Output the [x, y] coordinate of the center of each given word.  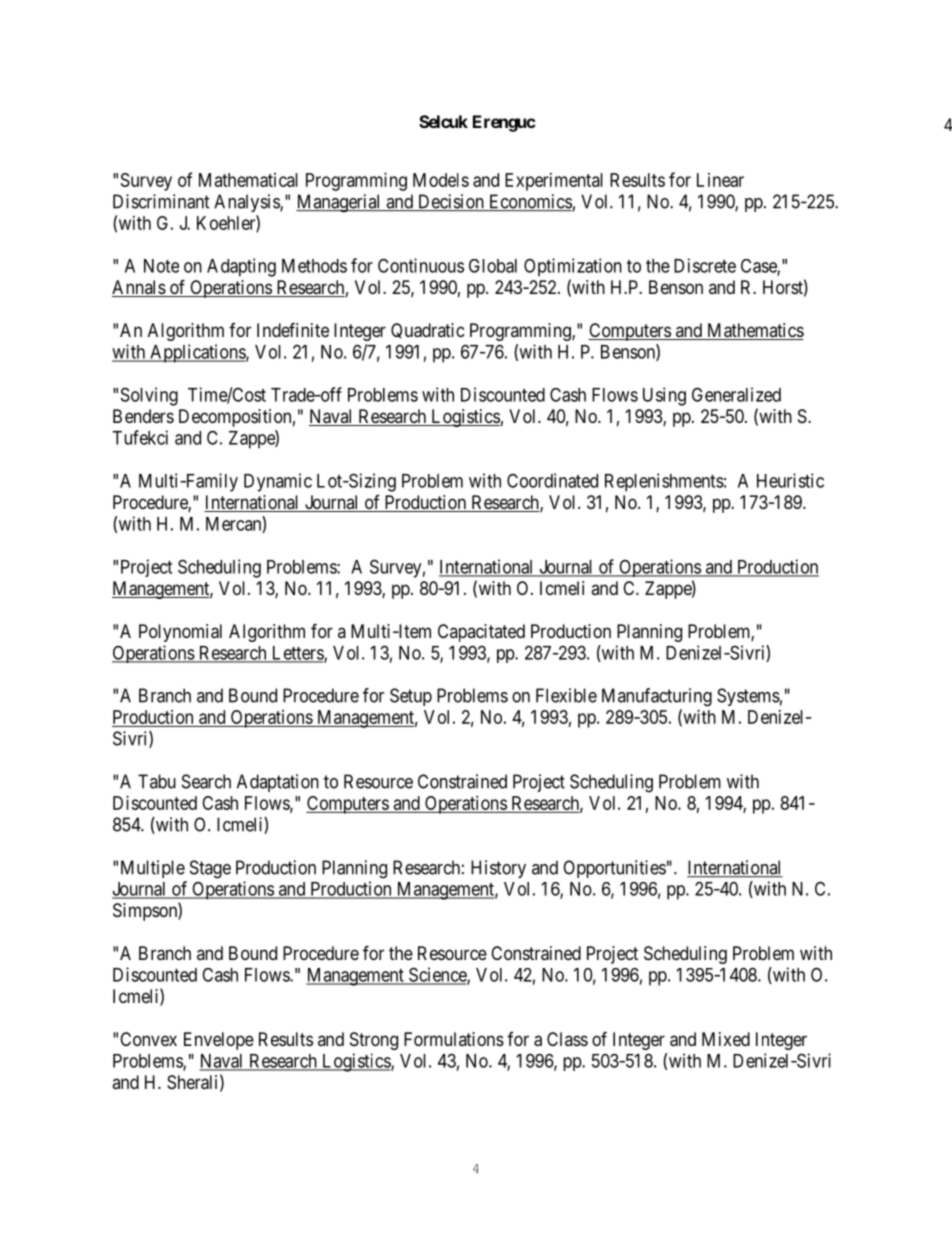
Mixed [726, 1039]
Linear [720, 180]
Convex [148, 1039]
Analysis [247, 203]
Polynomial [180, 633]
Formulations [454, 1039]
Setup [411, 697]
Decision [450, 202]
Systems [748, 697]
